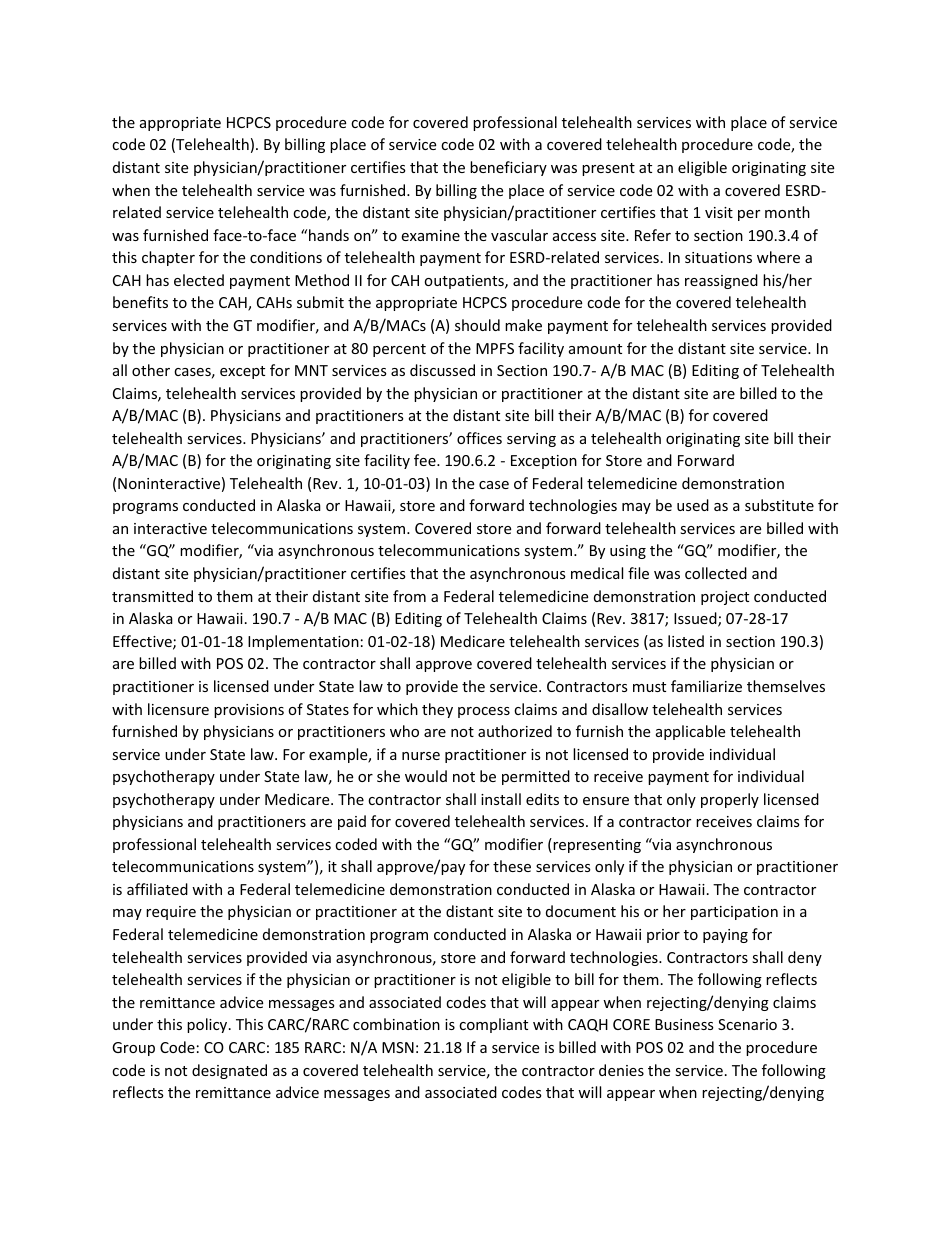  What do you see at coordinates (152, 596) in the page?
I see `transmitted` at bounding box center [152, 596].
